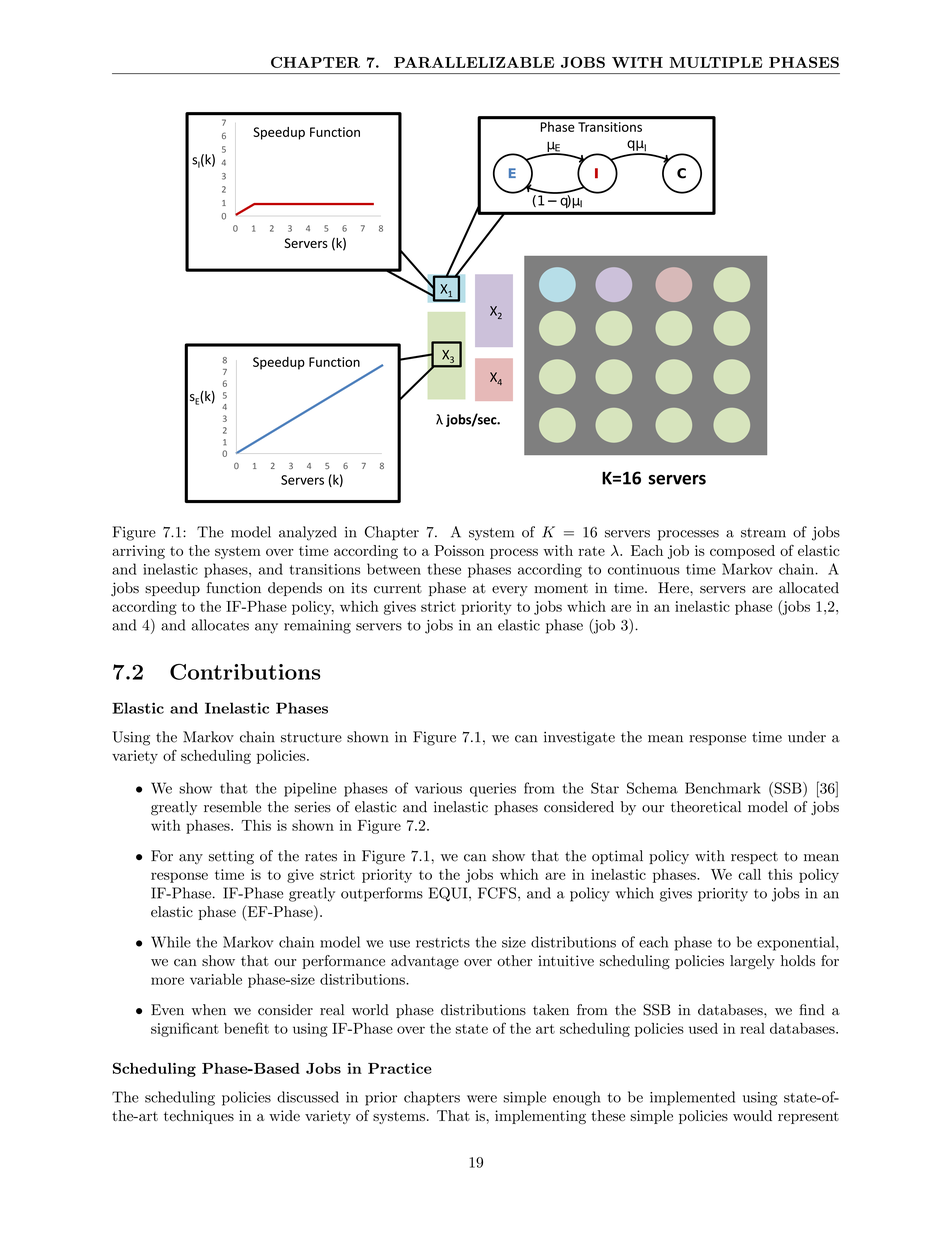 This document has width=952, height=1233. I want to click on MULTIPLE, so click(716, 62).
